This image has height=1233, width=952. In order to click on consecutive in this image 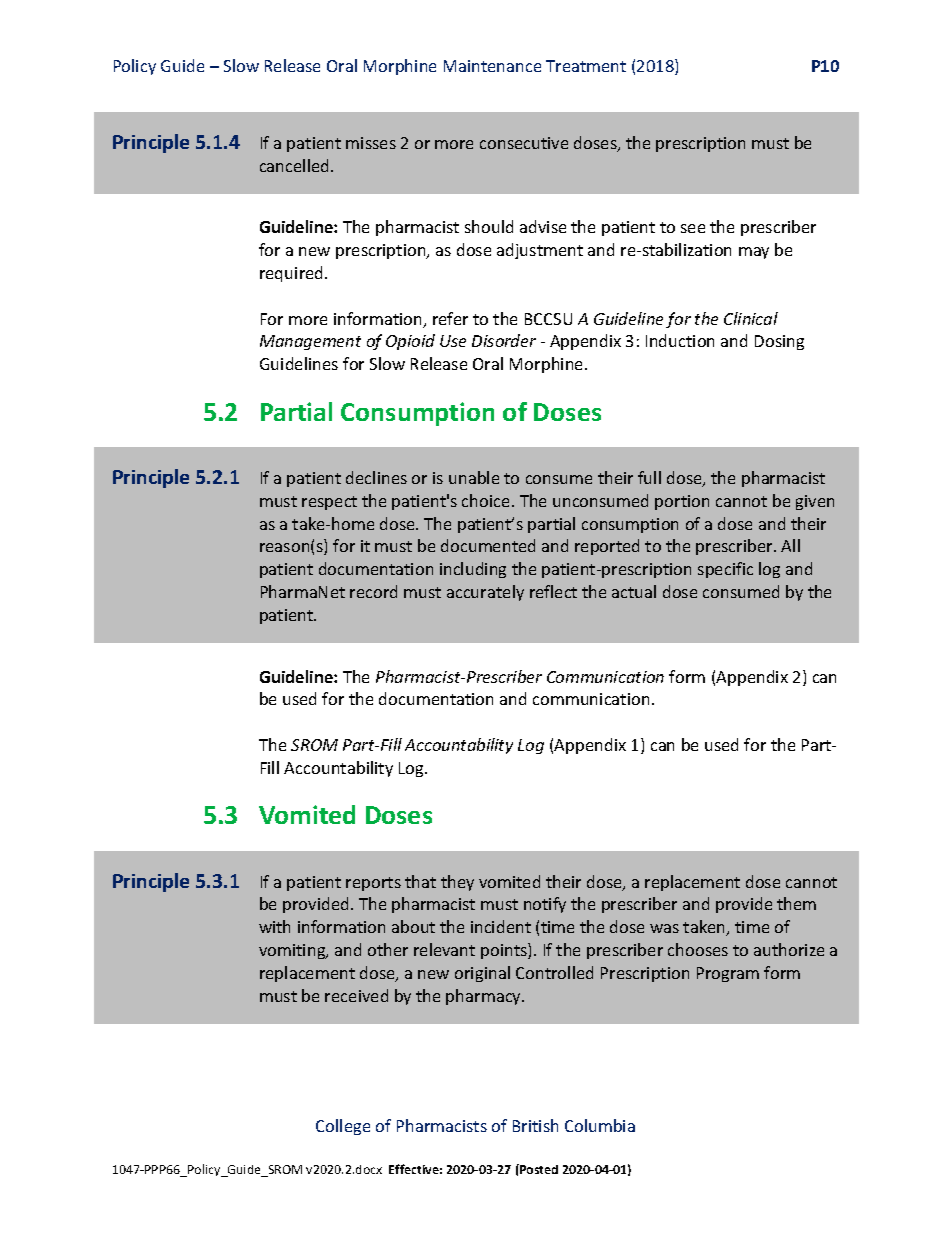, I will do `click(524, 143)`.
